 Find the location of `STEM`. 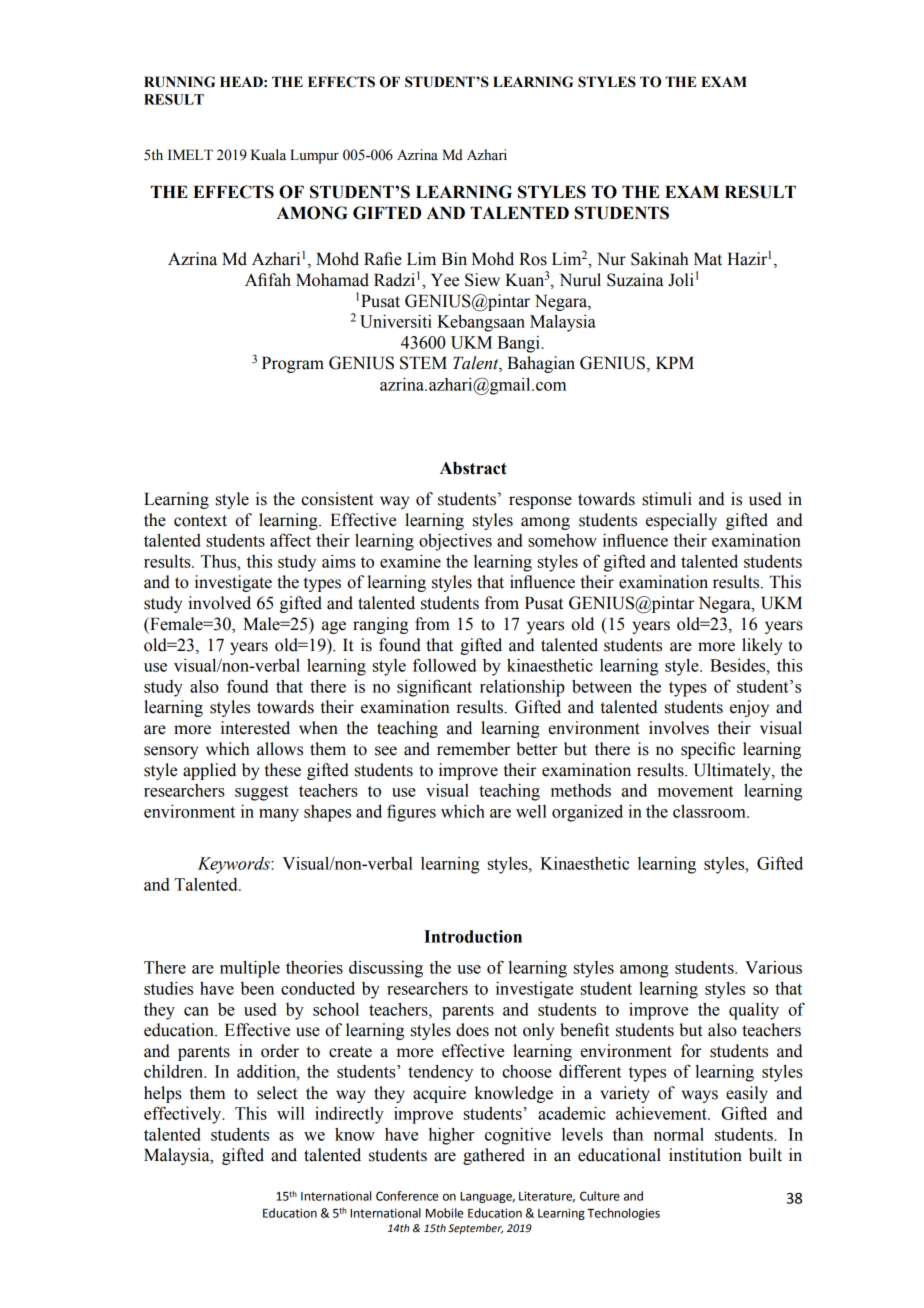

STEM is located at coordinates (423, 363).
